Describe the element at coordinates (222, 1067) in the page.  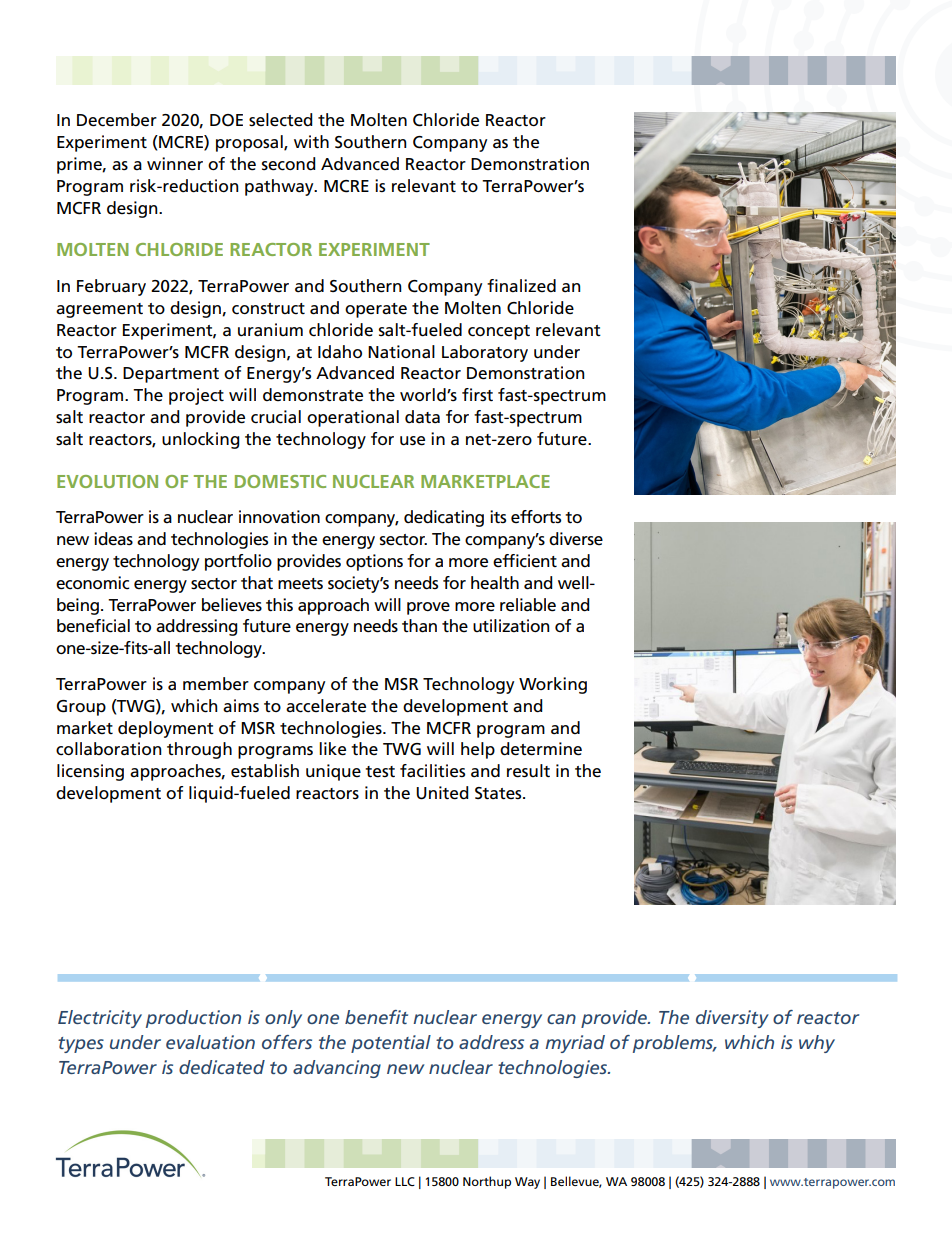
I see `dedicated` at that location.
